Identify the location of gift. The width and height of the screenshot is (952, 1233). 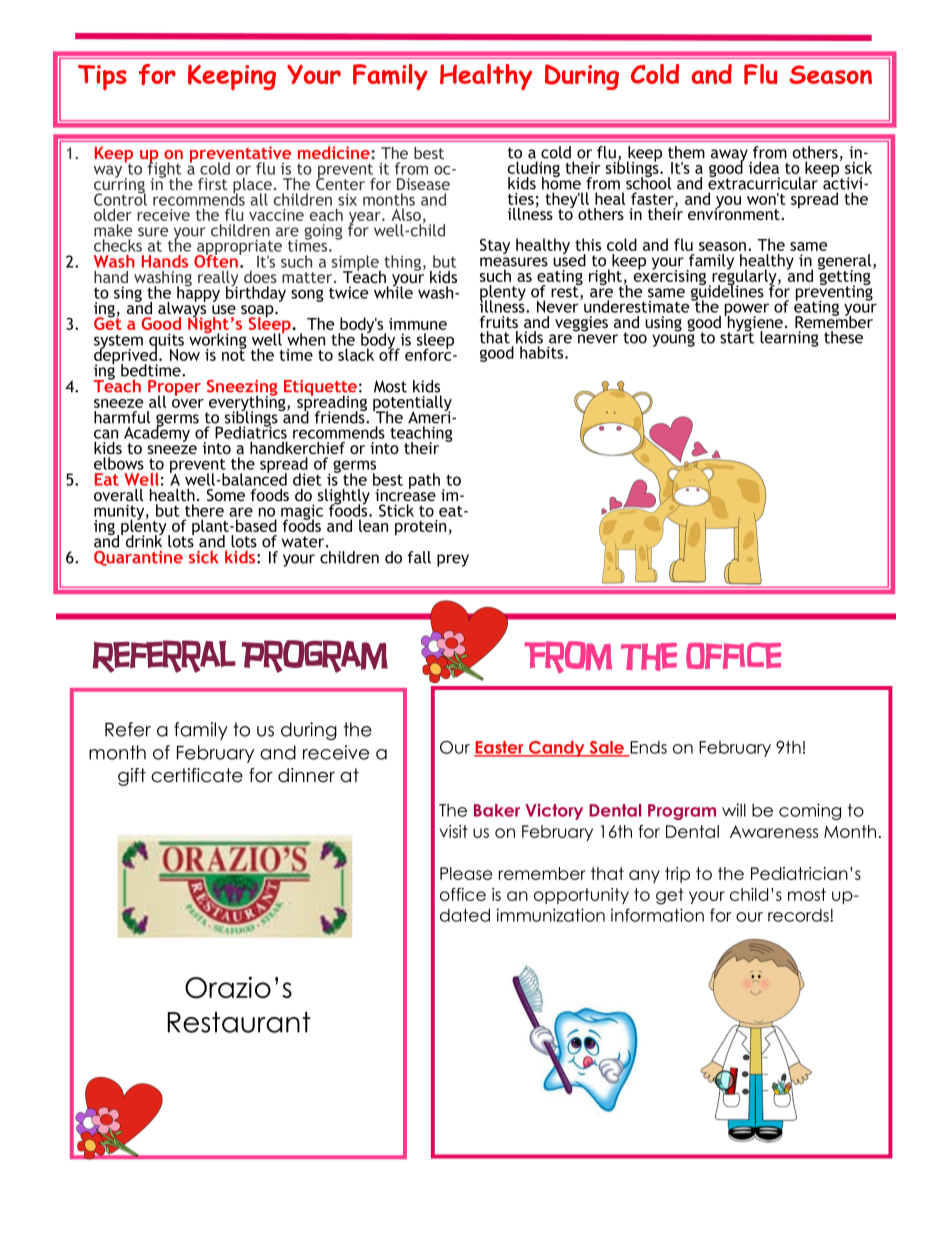
(132, 777).
